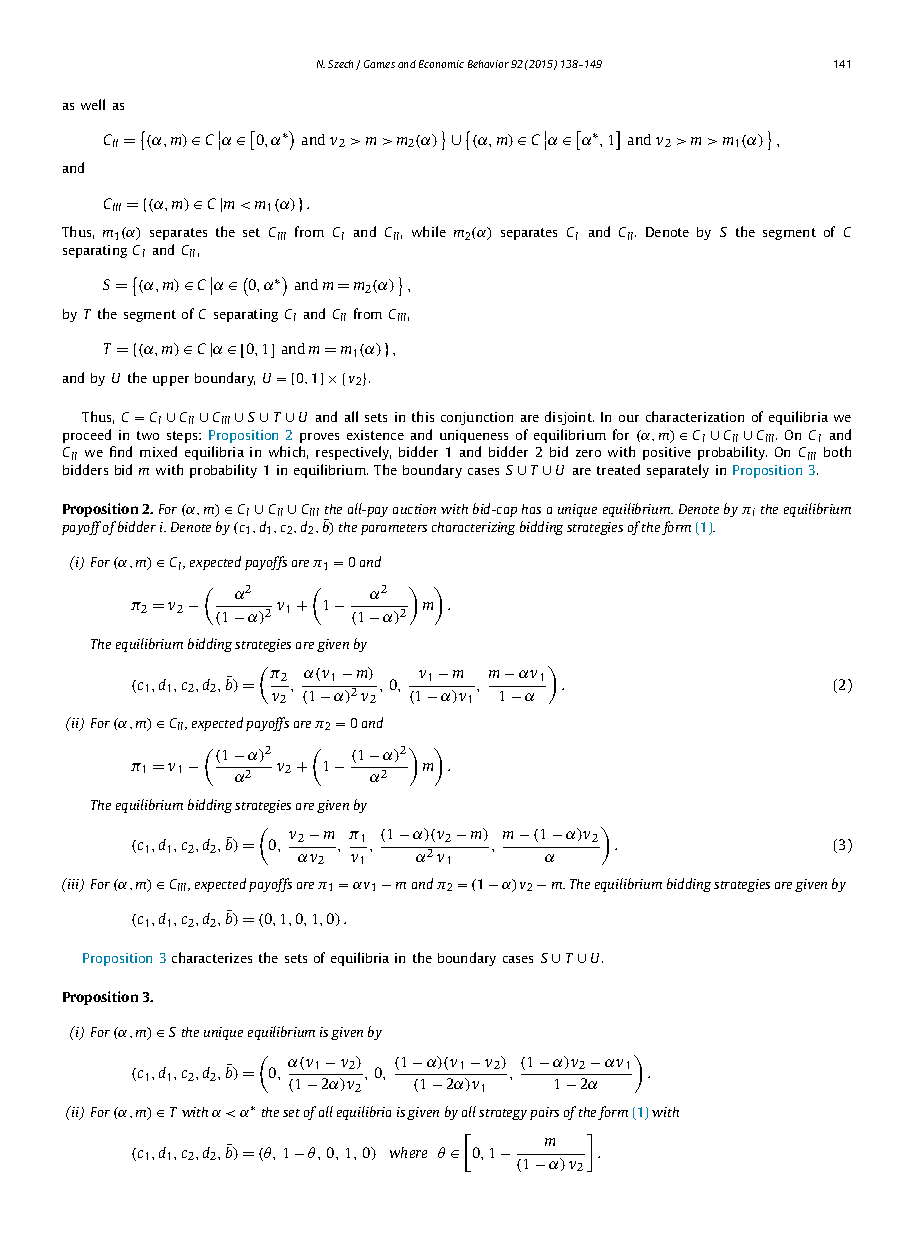 This page has height=1258, width=922. What do you see at coordinates (414, 509) in the page?
I see `auction` at bounding box center [414, 509].
